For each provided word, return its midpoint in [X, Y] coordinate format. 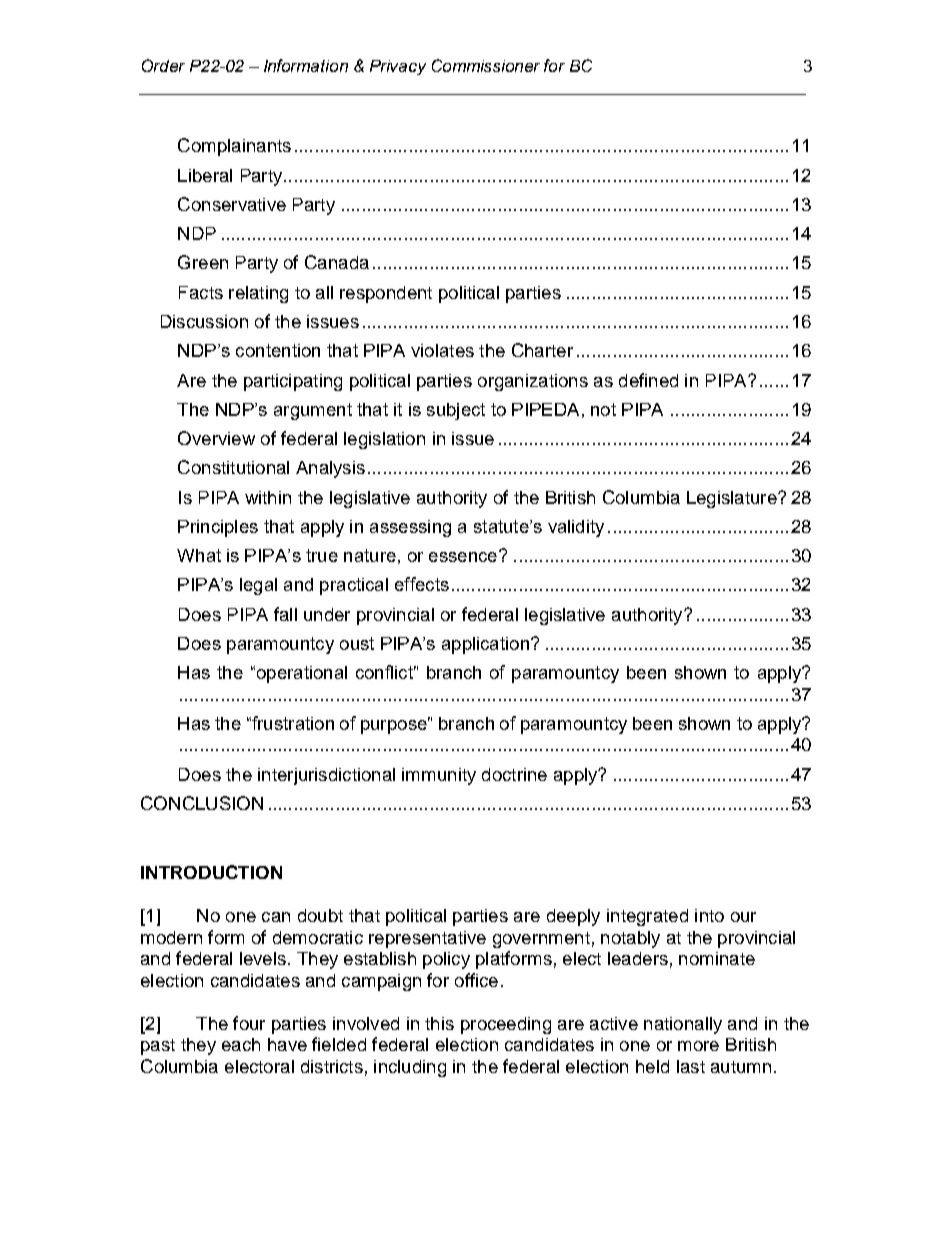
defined [648, 380]
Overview [216, 438]
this [439, 1023]
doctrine [514, 774]
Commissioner [486, 65]
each [241, 1044]
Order [163, 65]
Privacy [398, 67]
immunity [439, 776]
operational [300, 674]
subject [456, 411]
